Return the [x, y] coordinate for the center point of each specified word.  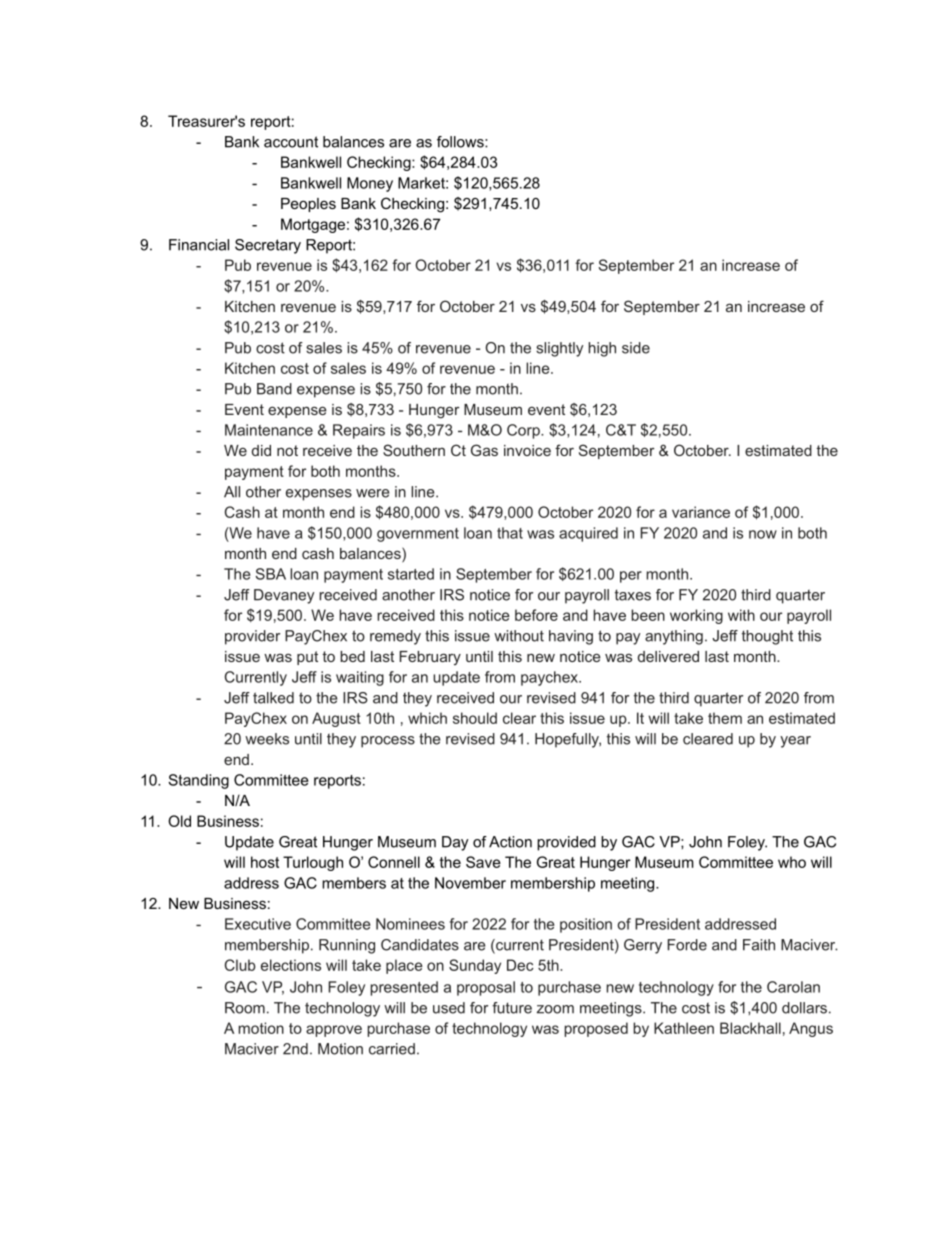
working [696, 616]
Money [370, 184]
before [536, 615]
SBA [271, 574]
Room [245, 1008]
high [602, 349]
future [512, 1008]
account [291, 142]
